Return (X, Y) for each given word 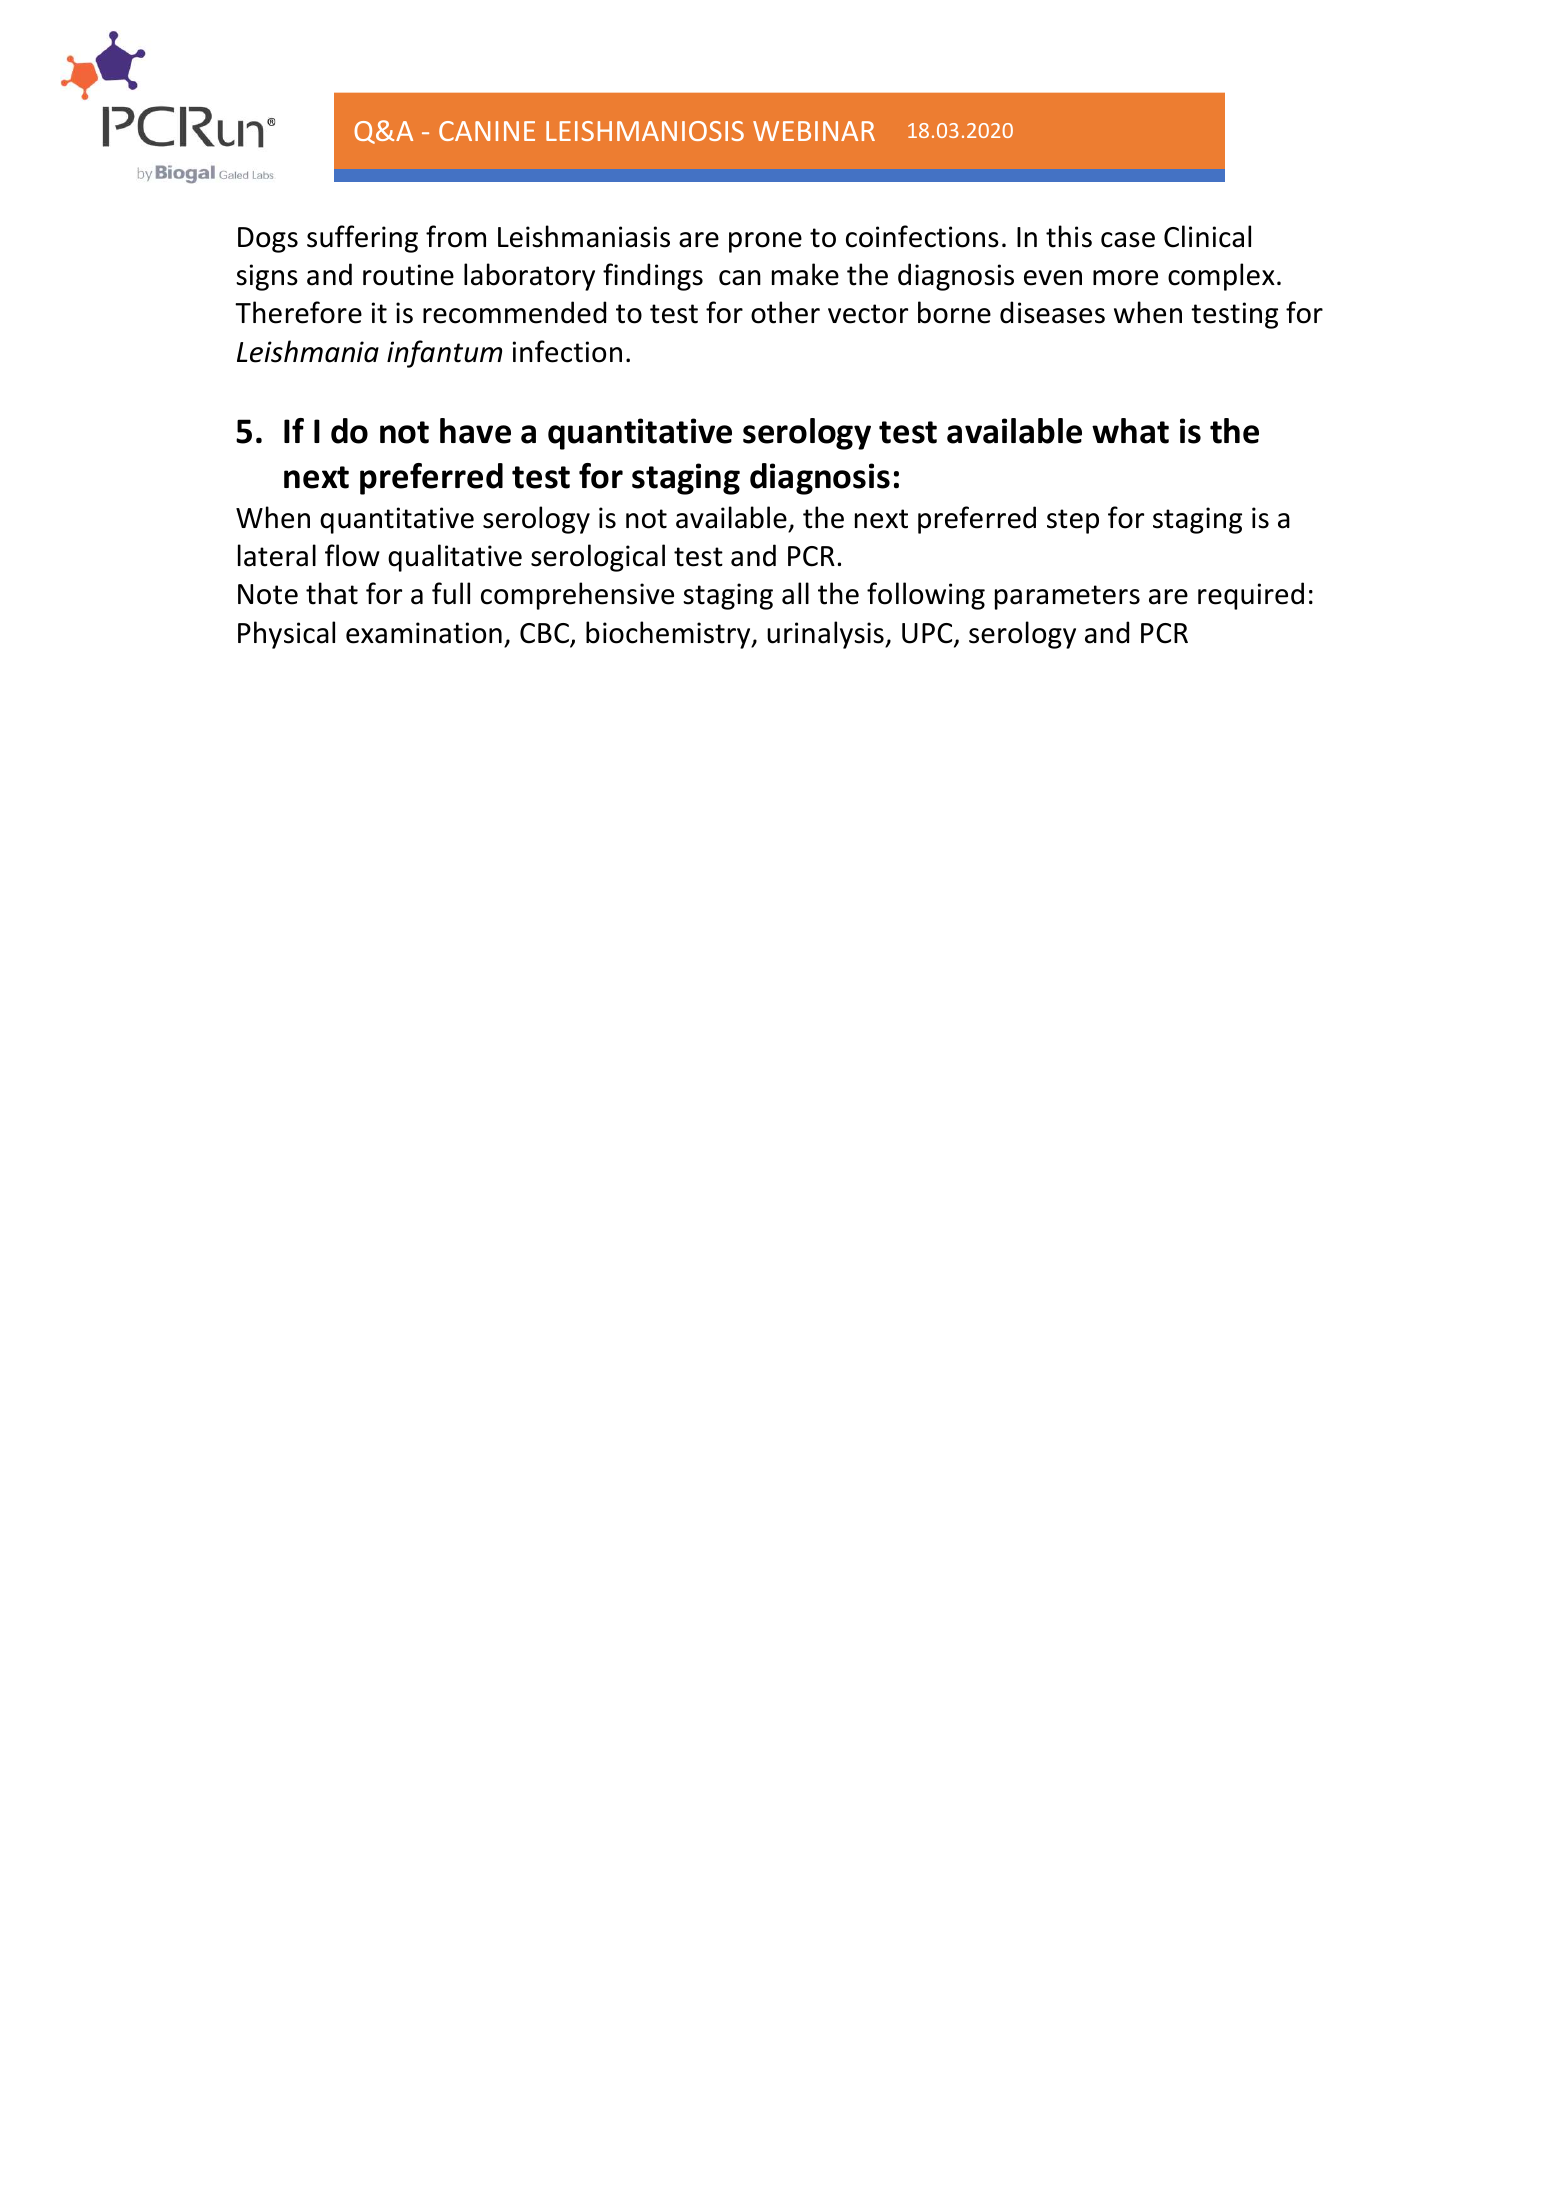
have (475, 431)
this (1069, 236)
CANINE (487, 131)
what (1130, 431)
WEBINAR (814, 131)
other (785, 312)
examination (424, 633)
